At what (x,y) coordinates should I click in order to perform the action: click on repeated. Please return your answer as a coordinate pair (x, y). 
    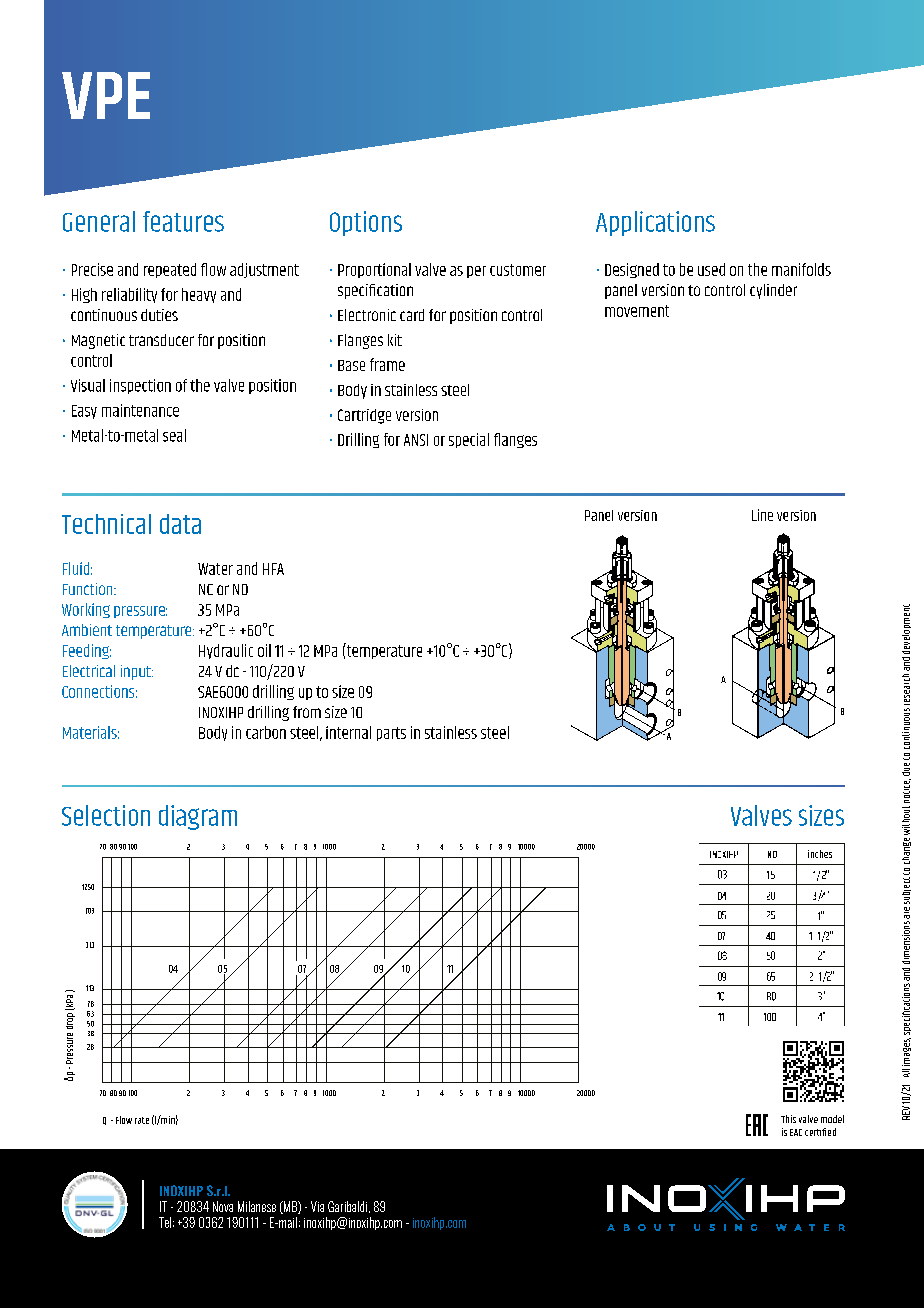
    Looking at the image, I should click on (170, 270).
